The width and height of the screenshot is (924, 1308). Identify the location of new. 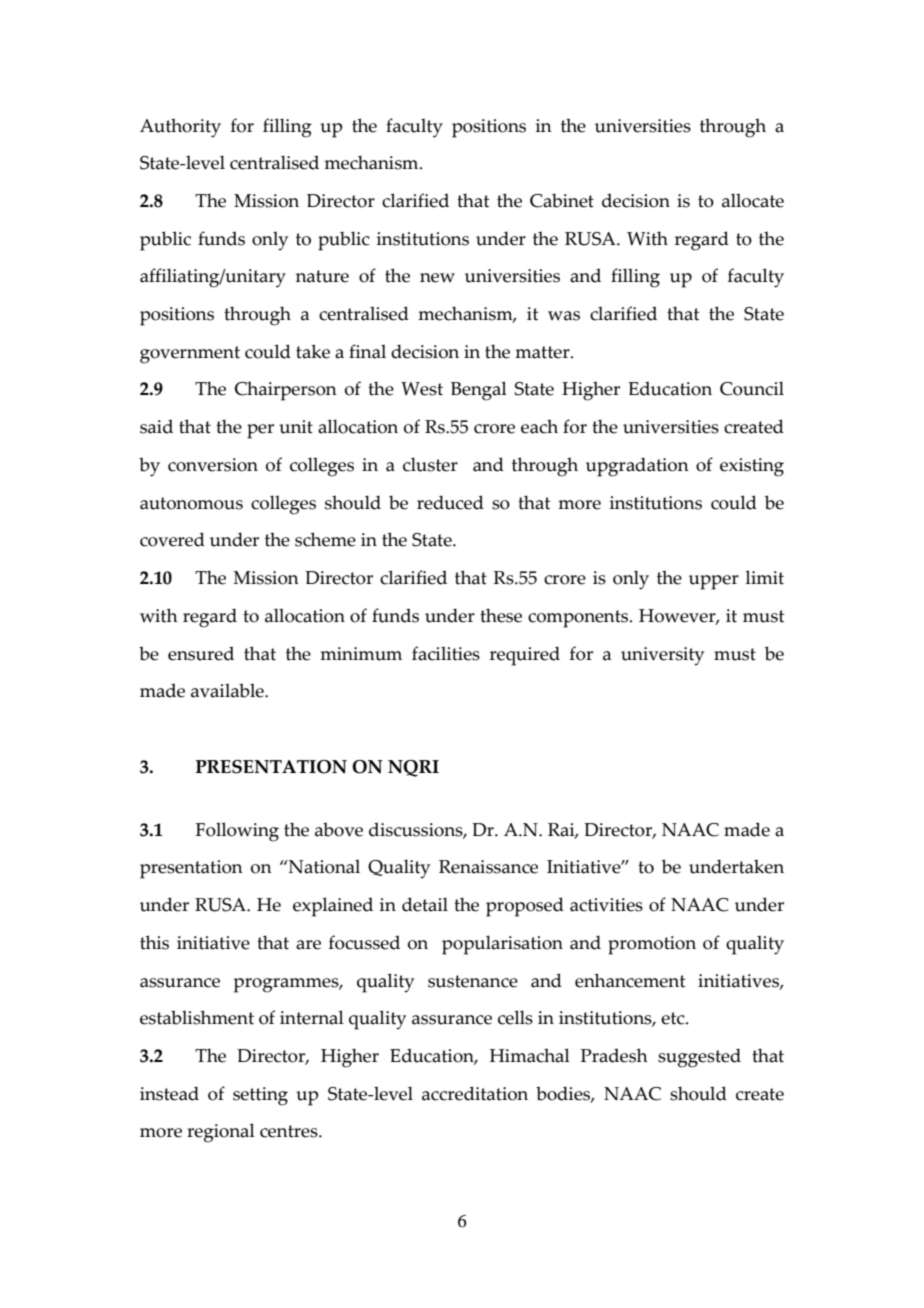
(437, 278).
